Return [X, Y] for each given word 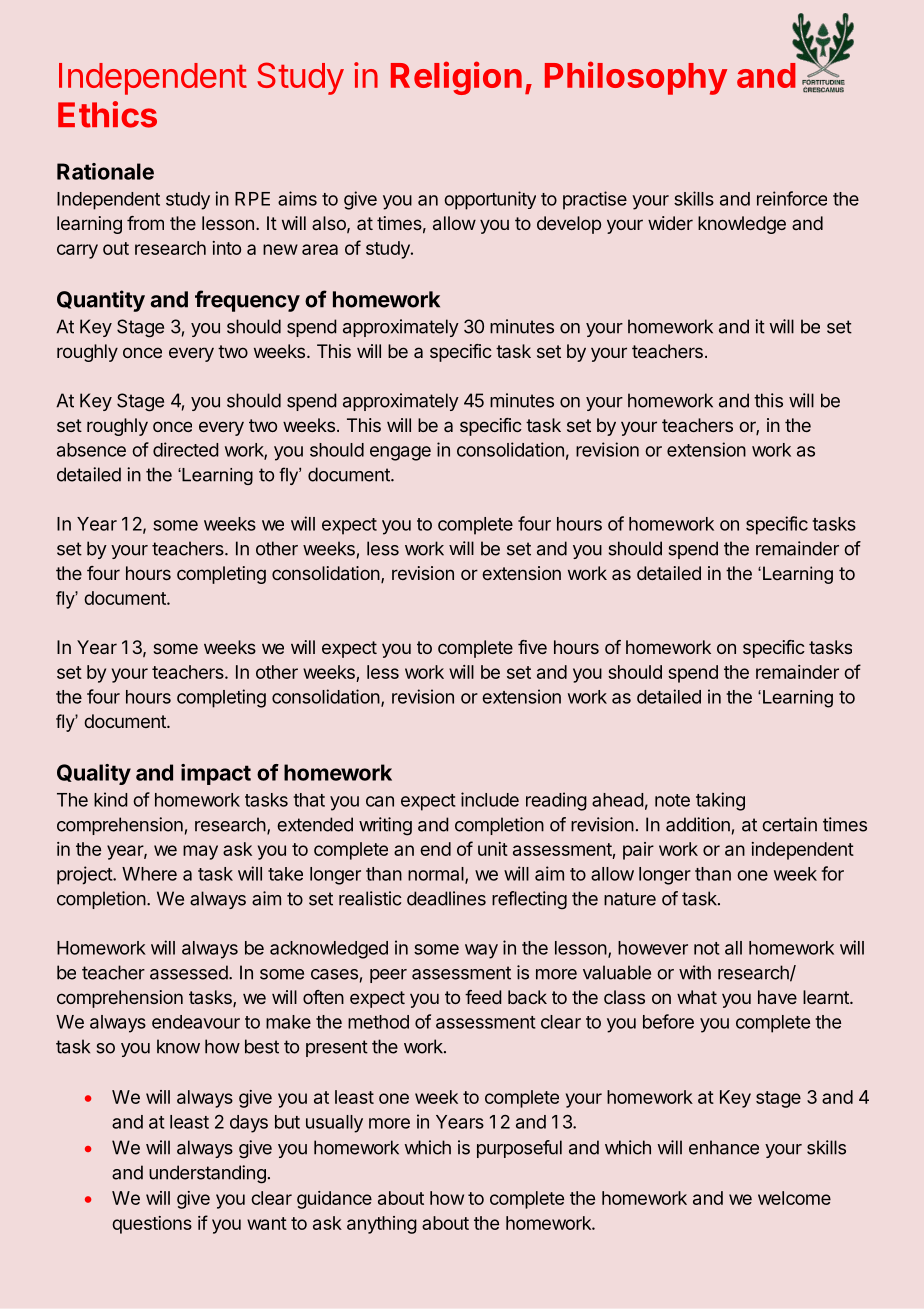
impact [216, 774]
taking [720, 801]
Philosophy [636, 78]
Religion [456, 78]
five [532, 647]
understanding [207, 1174]
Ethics [107, 114]
